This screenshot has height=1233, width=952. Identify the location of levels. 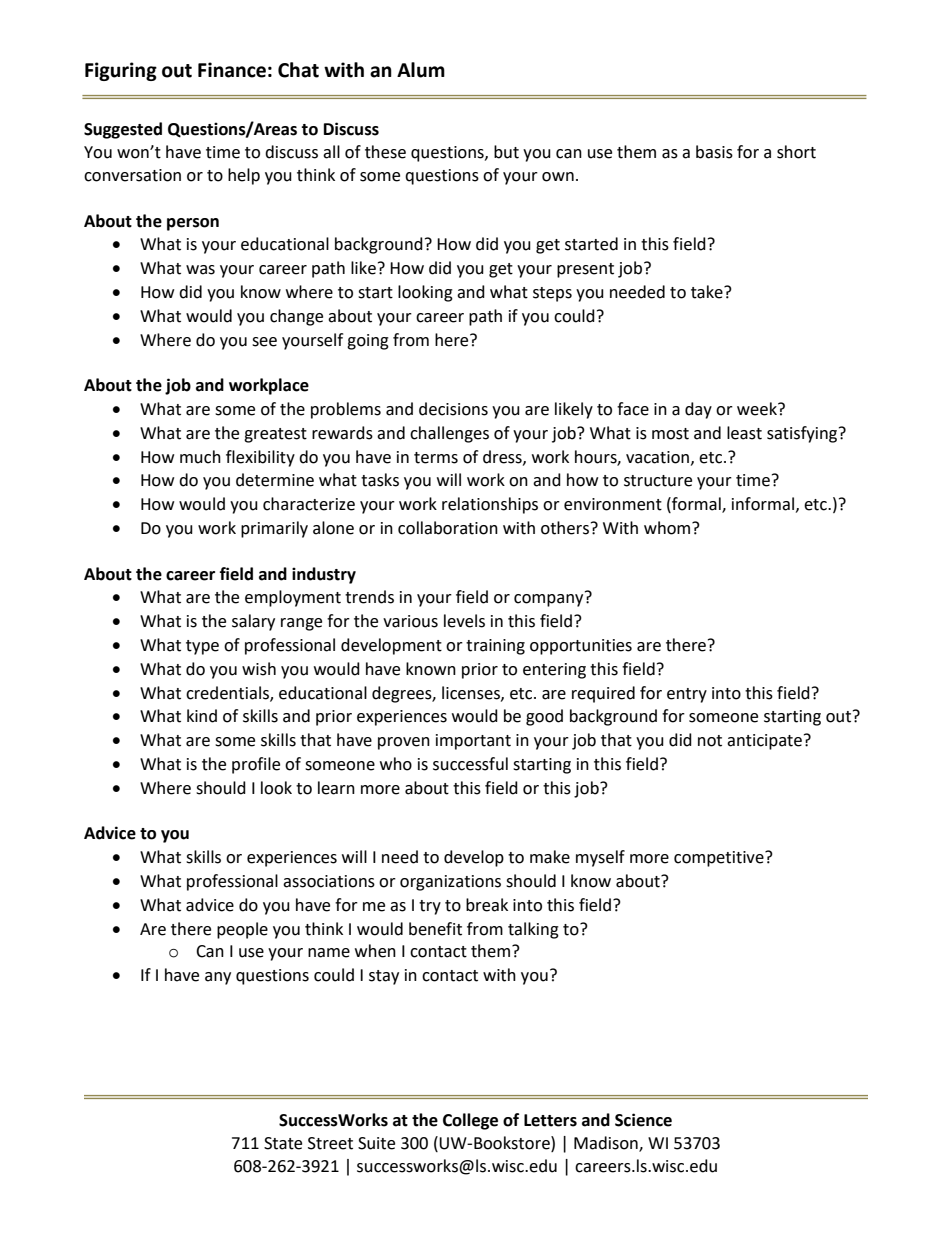
(464, 621).
